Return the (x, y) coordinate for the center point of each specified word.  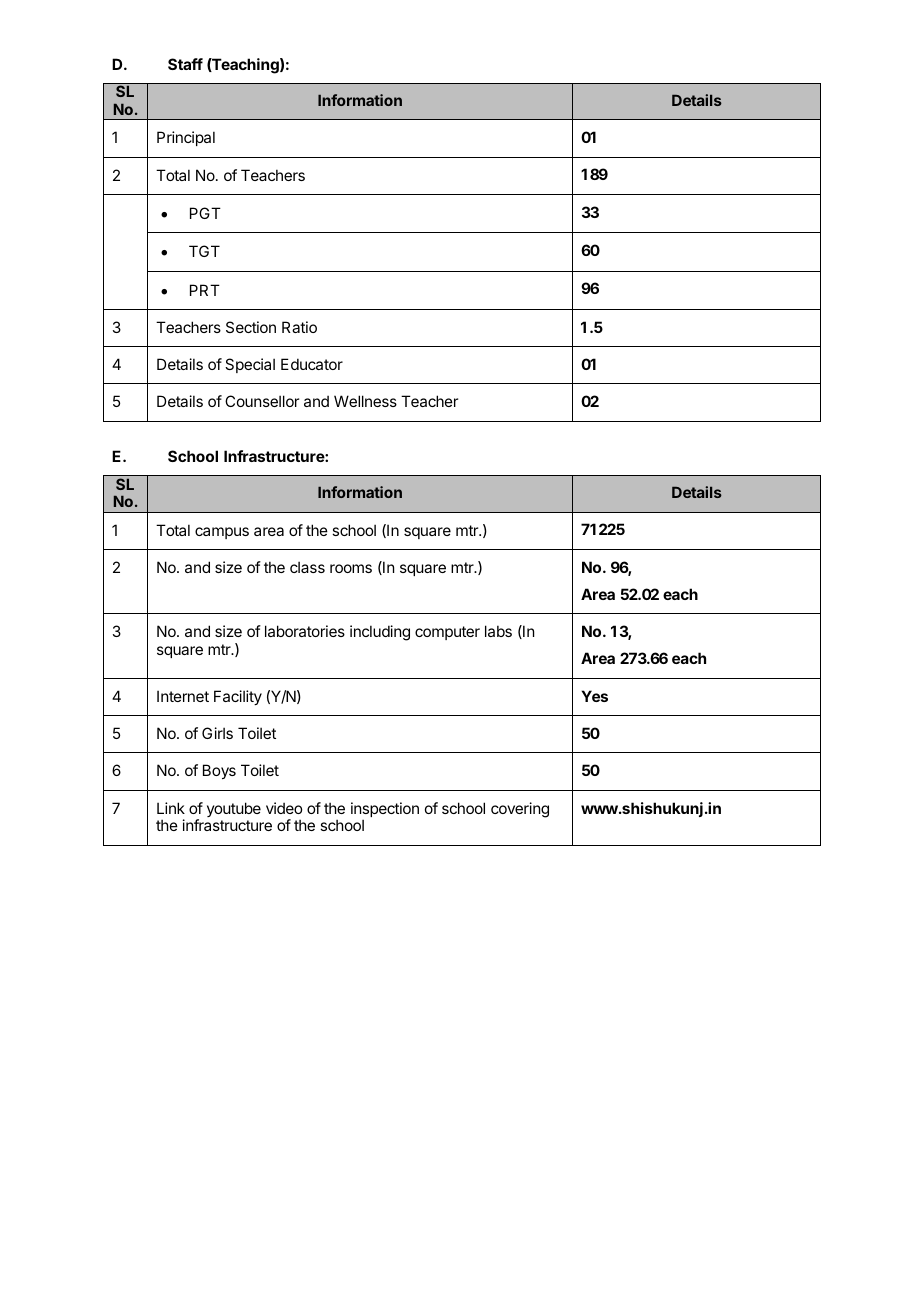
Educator (312, 364)
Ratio (299, 327)
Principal (186, 138)
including (380, 633)
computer (447, 633)
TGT (204, 251)
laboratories (305, 631)
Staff (185, 64)
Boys (219, 771)
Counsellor (262, 401)
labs (498, 631)
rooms (351, 568)
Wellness (365, 401)
